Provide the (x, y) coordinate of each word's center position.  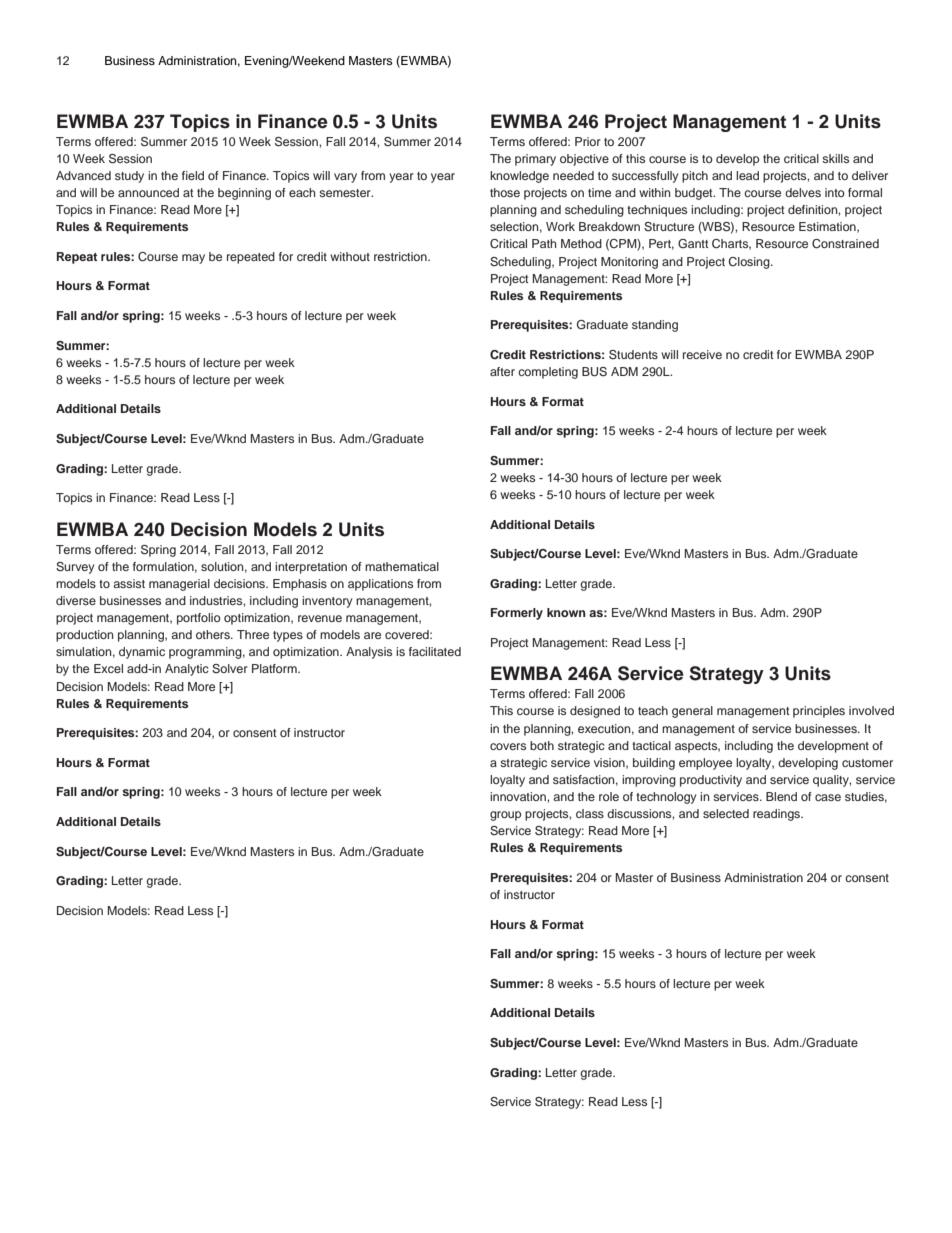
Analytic (187, 670)
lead (747, 175)
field (193, 175)
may (193, 259)
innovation (519, 796)
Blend (781, 796)
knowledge (519, 177)
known (566, 612)
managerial (179, 585)
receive (702, 354)
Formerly (517, 614)
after (502, 371)
